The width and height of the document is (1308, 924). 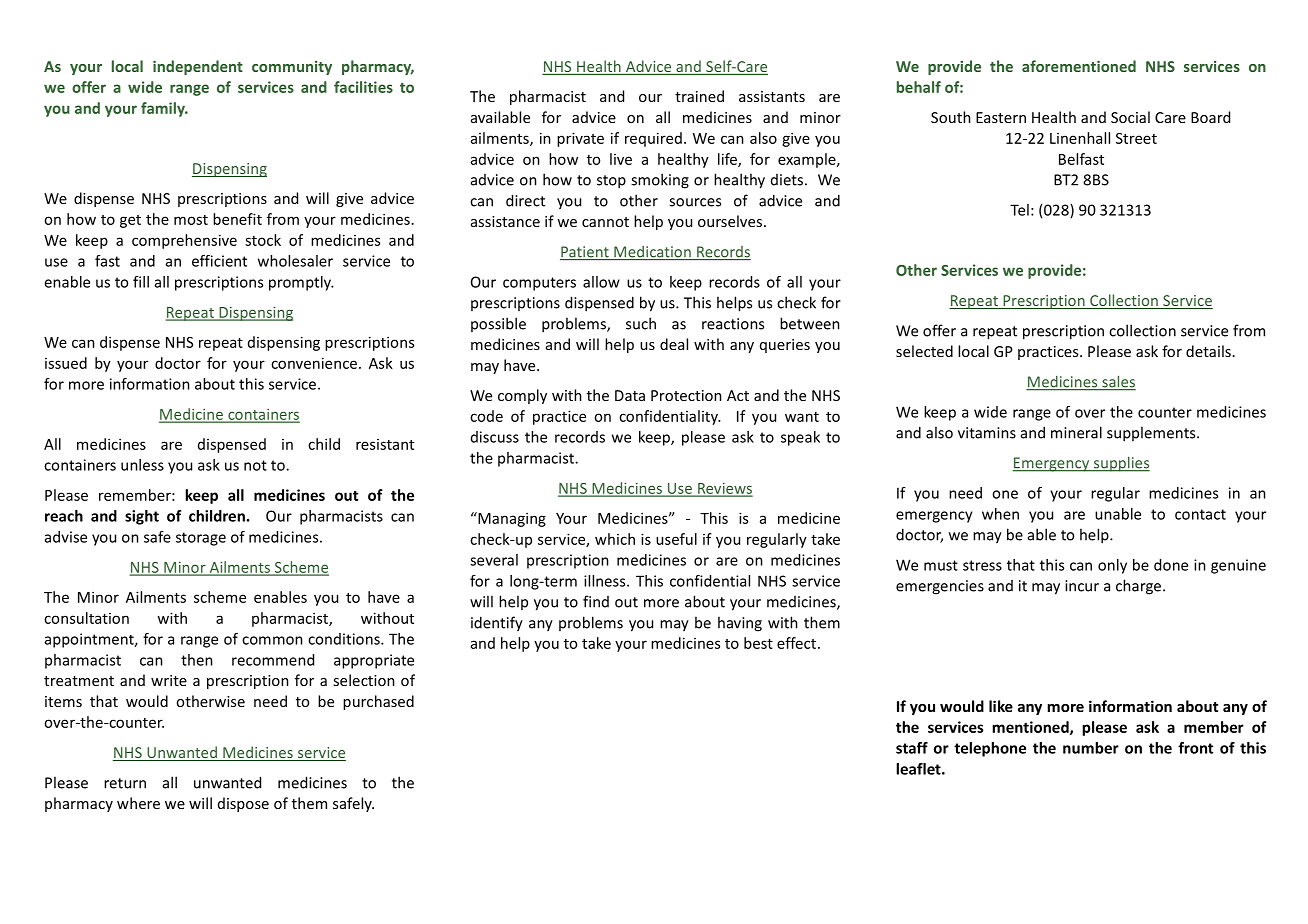 What do you see at coordinates (652, 253) in the document?
I see `Medication` at bounding box center [652, 253].
